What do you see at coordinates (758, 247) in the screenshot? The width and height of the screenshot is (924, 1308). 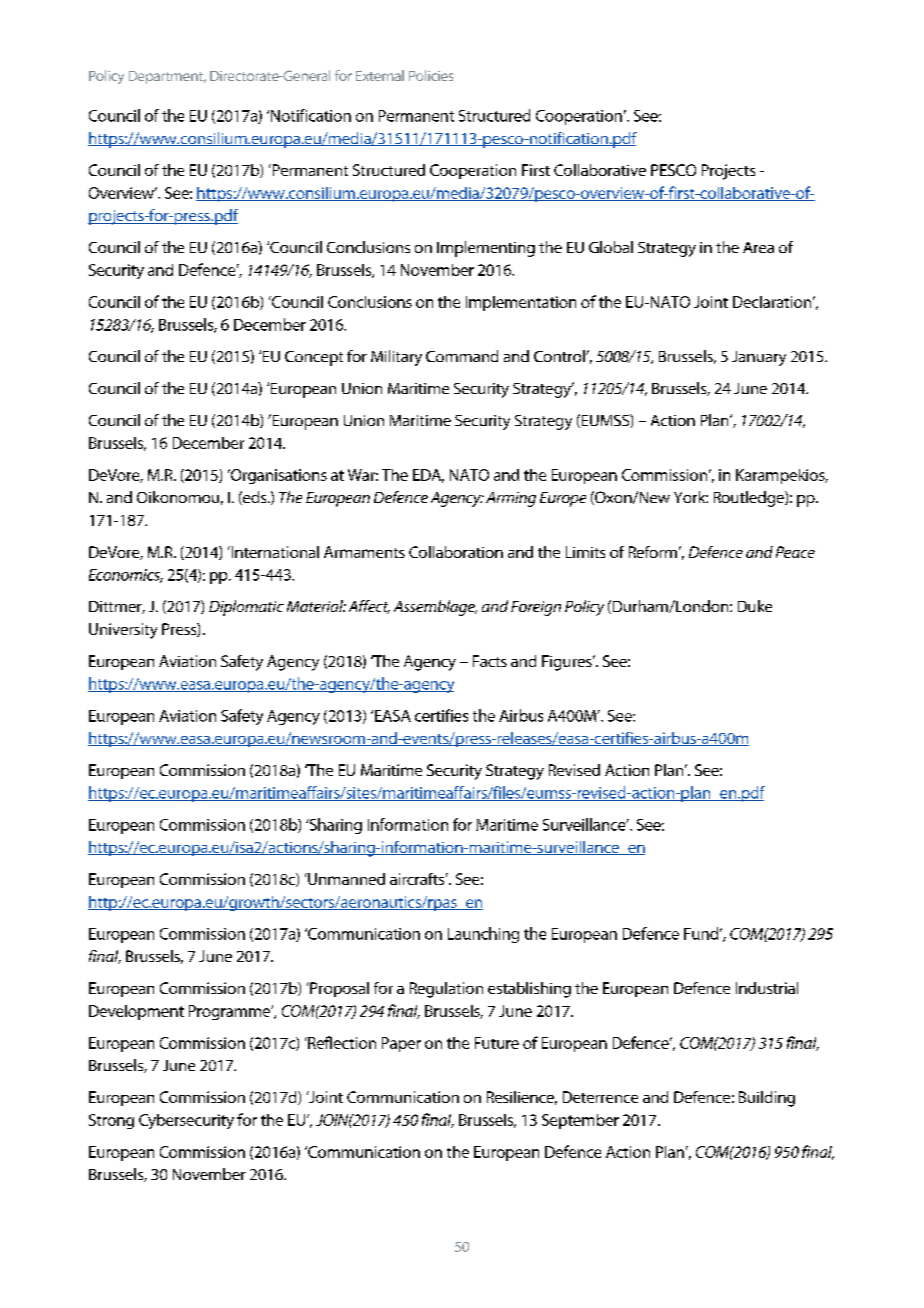 I see `Area` at bounding box center [758, 247].
